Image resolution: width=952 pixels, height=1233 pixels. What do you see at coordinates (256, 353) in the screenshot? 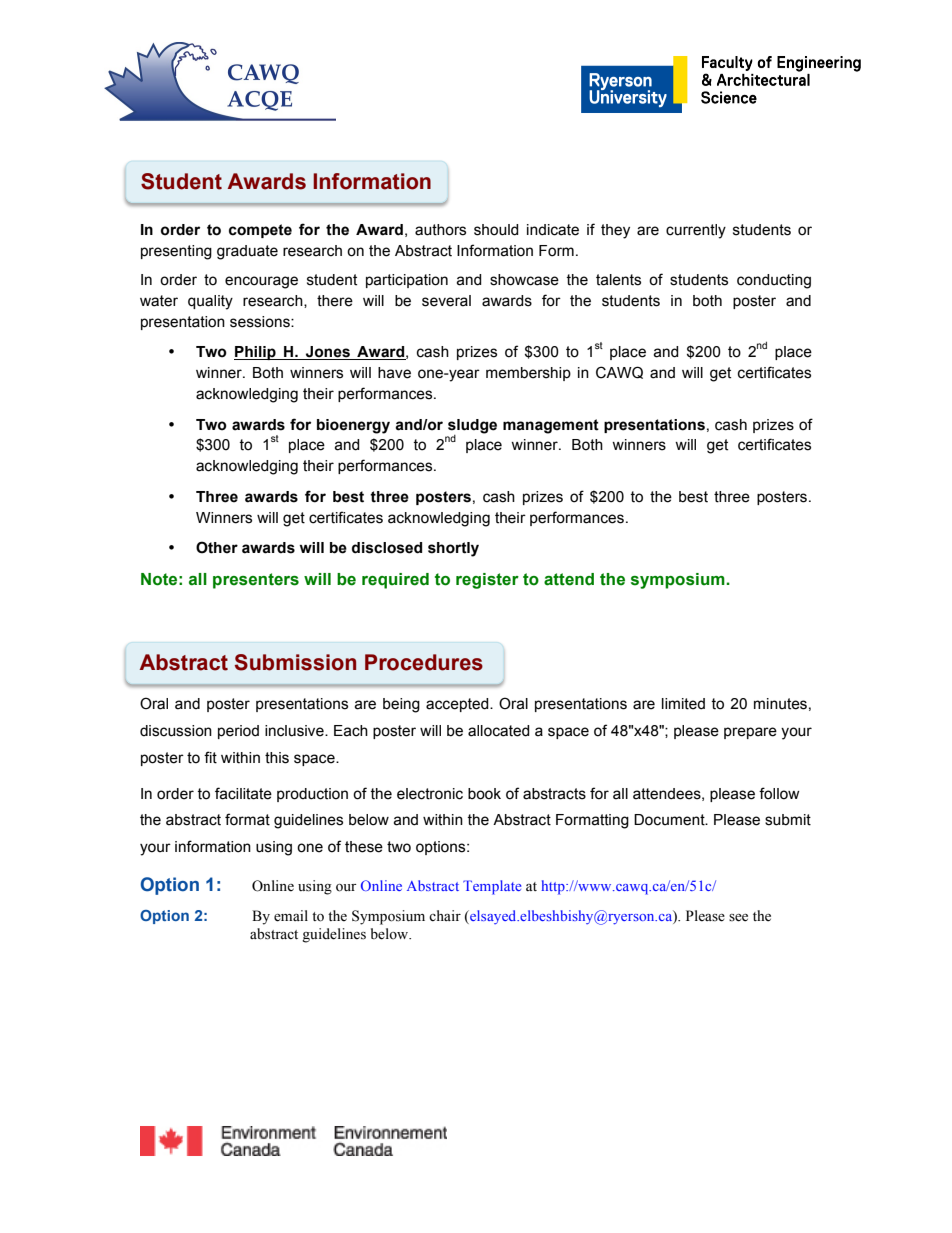
I see `Philip` at bounding box center [256, 353].
